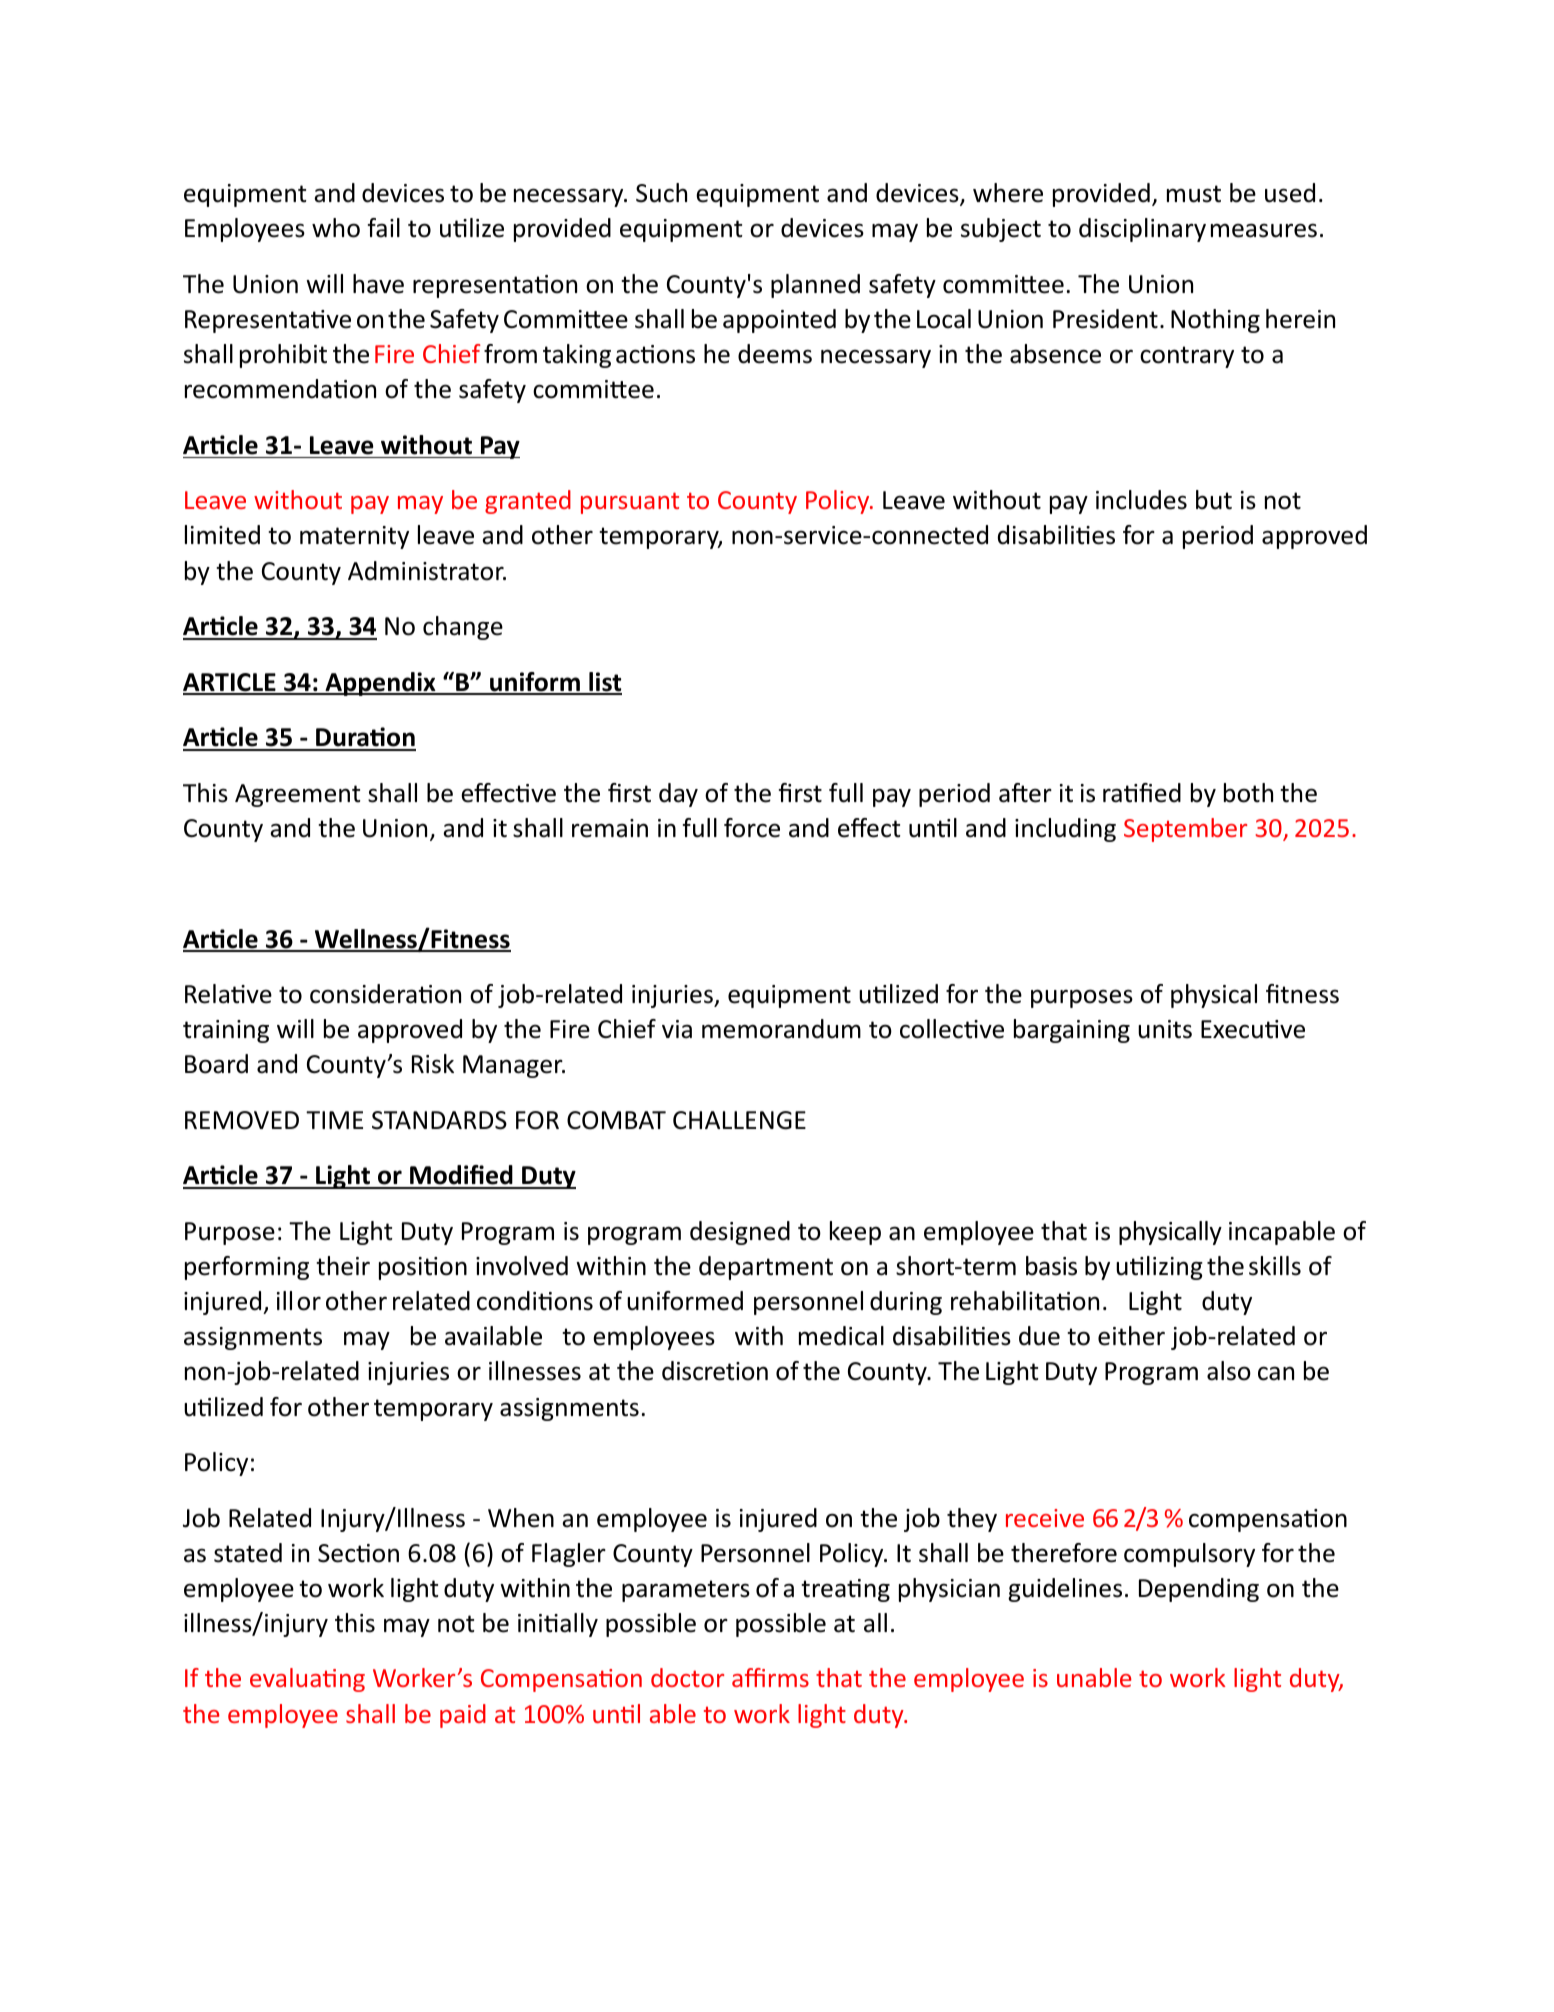 This document has width=1554, height=2012. I want to click on CHALLENGE, so click(739, 1120).
